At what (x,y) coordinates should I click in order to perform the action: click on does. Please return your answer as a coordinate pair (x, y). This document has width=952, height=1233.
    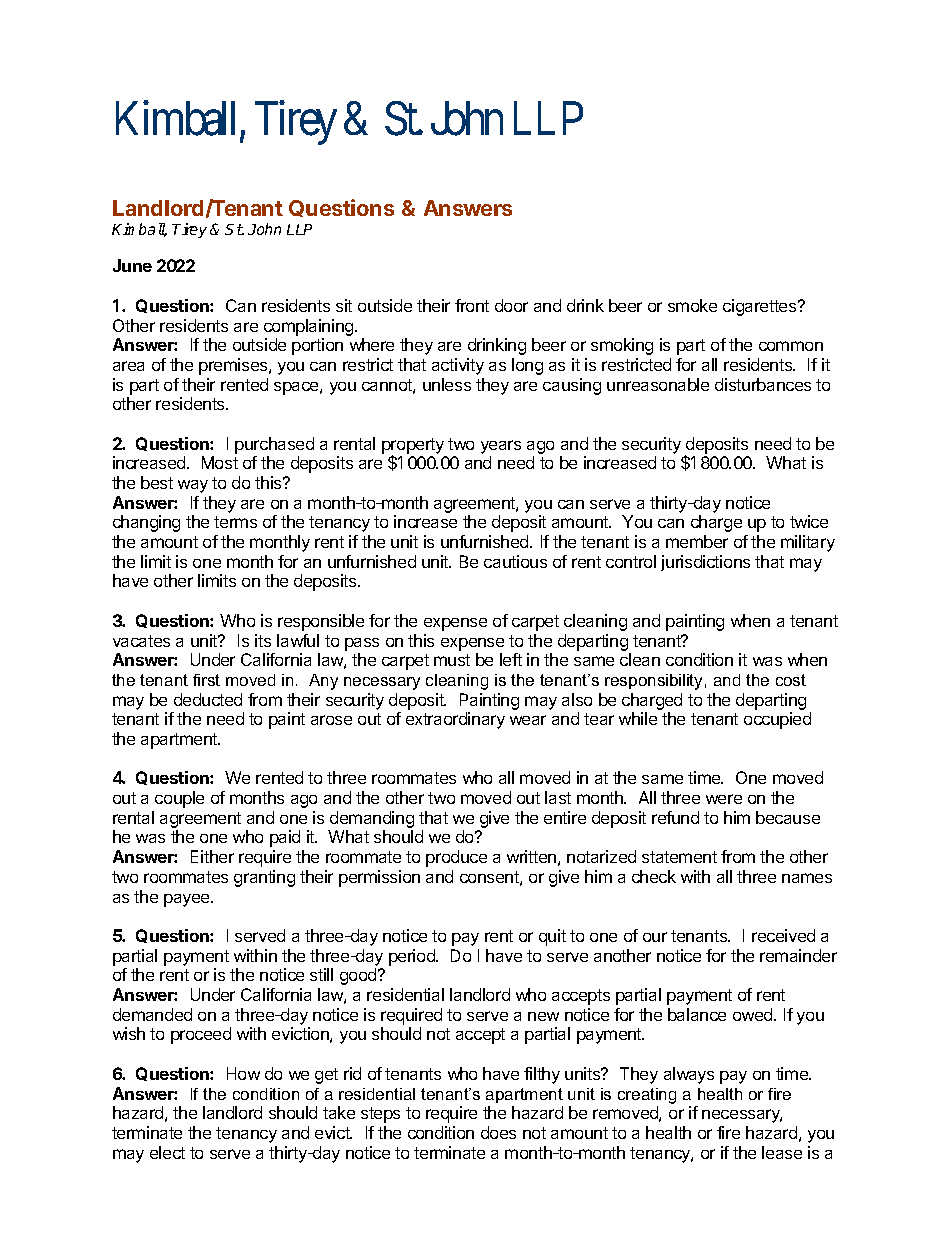
    Looking at the image, I should click on (498, 1132).
